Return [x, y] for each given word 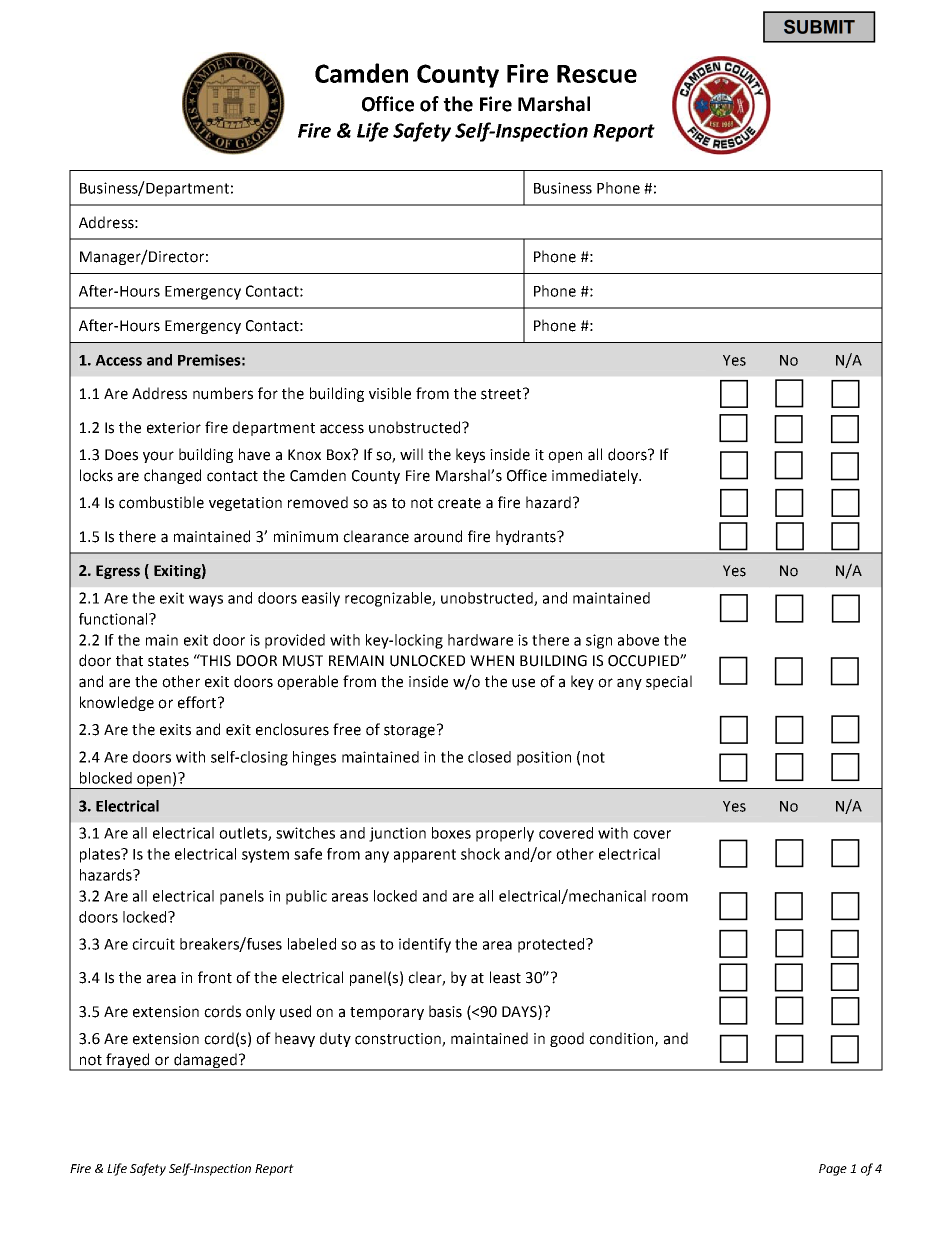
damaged [205, 1062]
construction [399, 1040]
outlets [244, 834]
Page [833, 1170]
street [502, 394]
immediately [596, 476]
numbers [223, 393]
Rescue [597, 74]
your [158, 457]
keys [470, 455]
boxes [451, 833]
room [670, 897]
